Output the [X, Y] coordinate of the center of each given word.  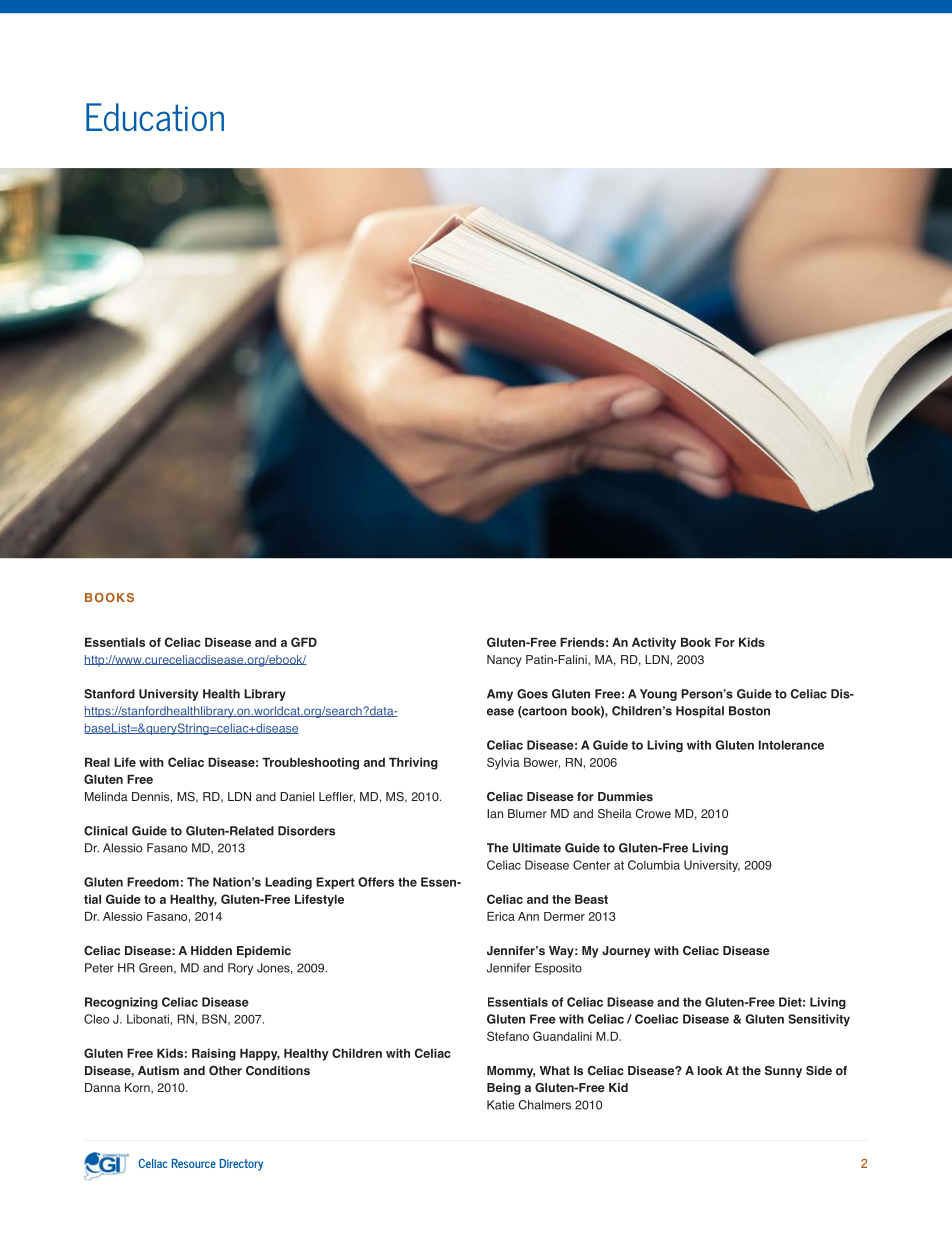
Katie [501, 1105]
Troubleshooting [310, 763]
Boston [749, 711]
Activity [654, 643]
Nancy [504, 661]
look [710, 1070]
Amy [500, 695]
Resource [194, 1163]
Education [155, 117]
